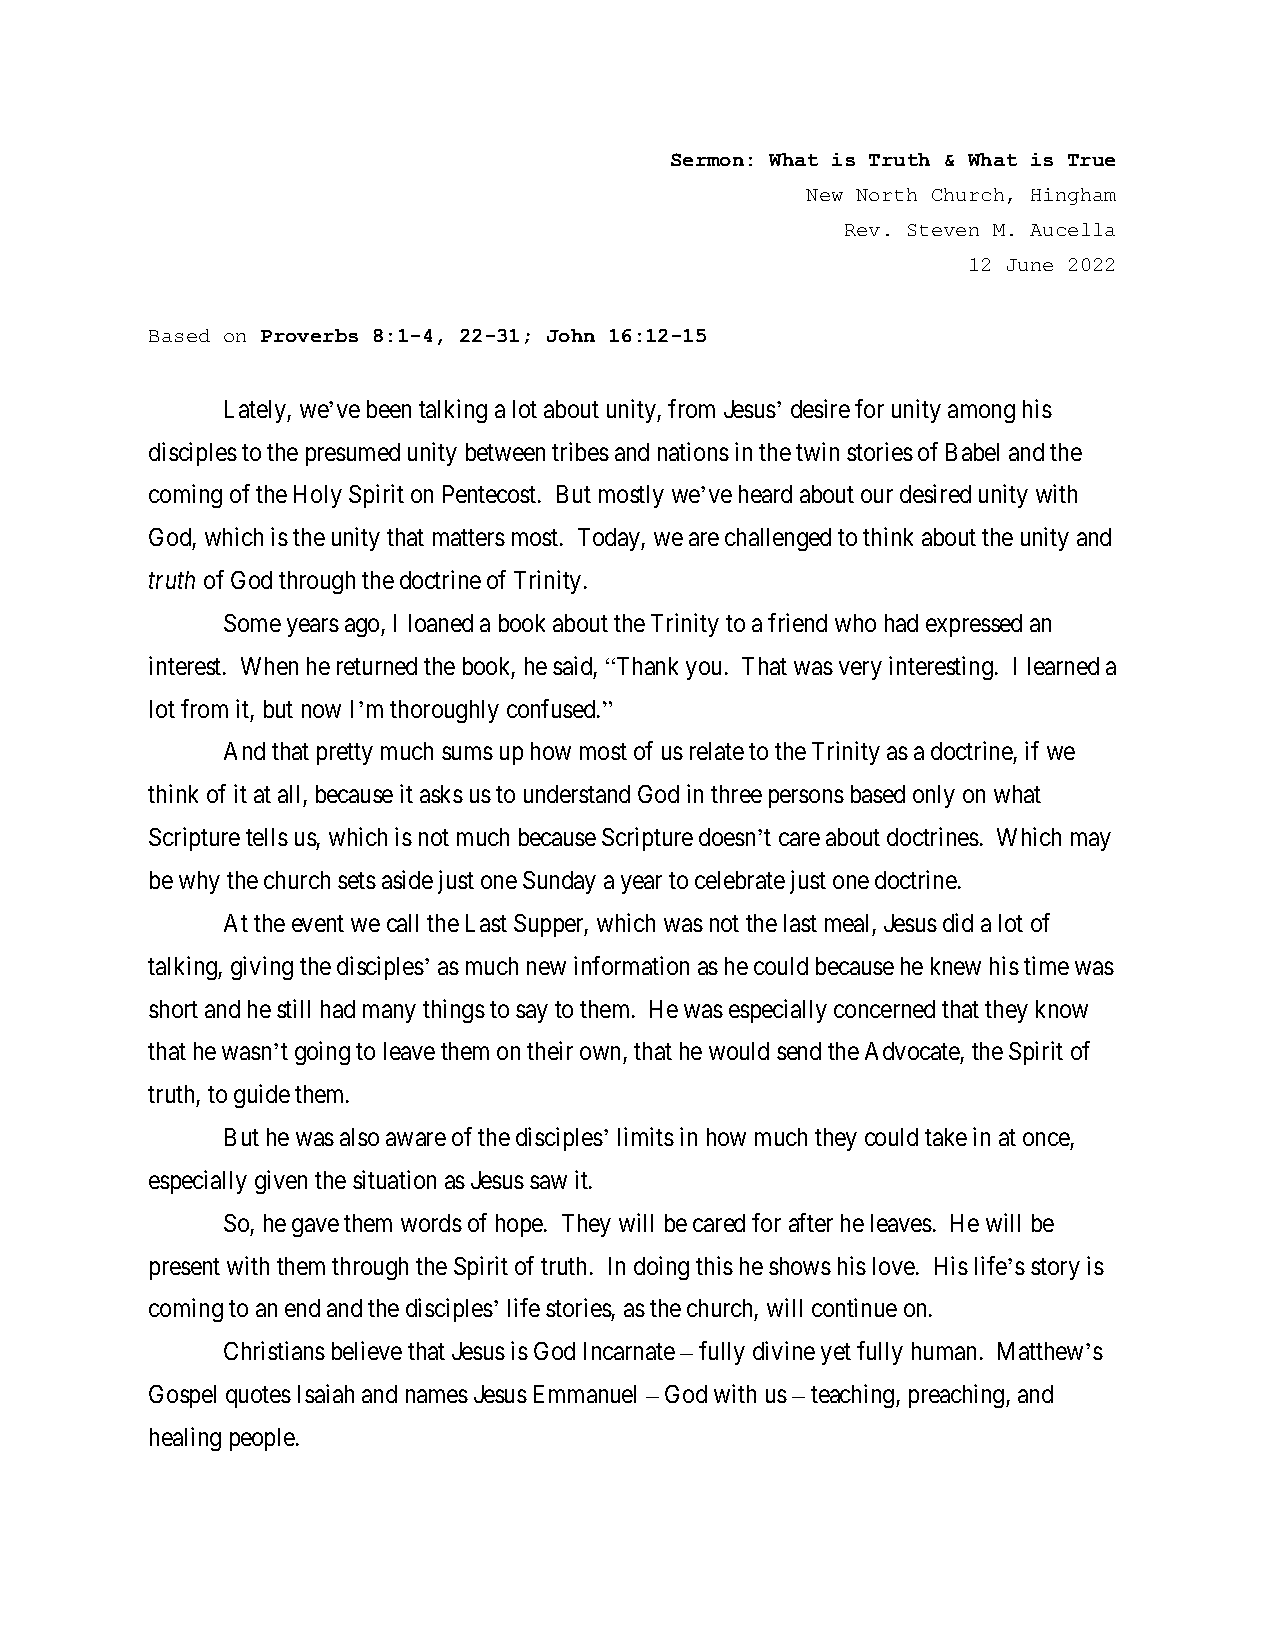 The image size is (1266, 1639). What do you see at coordinates (610, 539) in the document?
I see `Today` at bounding box center [610, 539].
